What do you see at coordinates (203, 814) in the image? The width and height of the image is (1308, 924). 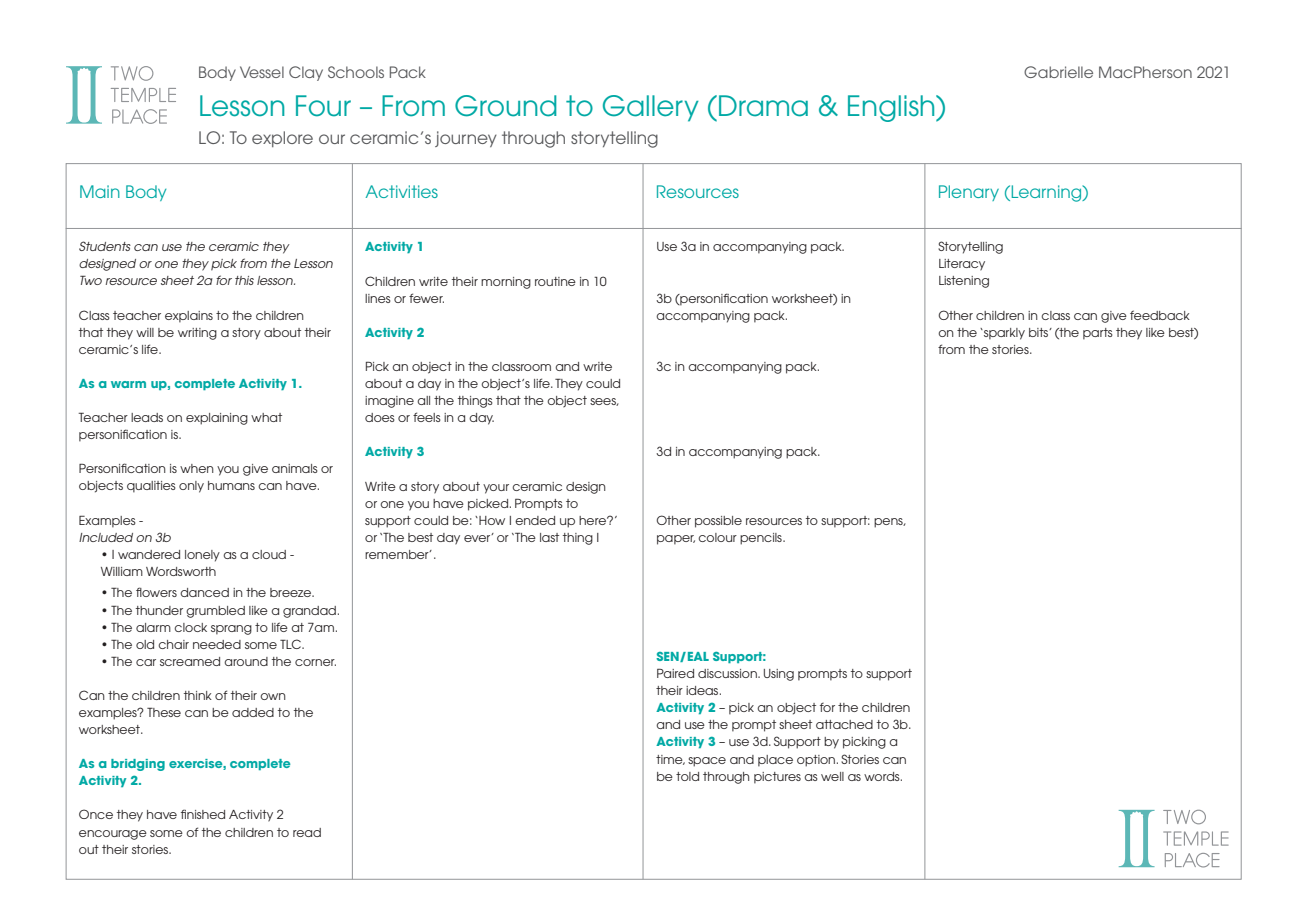 I see `finished` at bounding box center [203, 814].
